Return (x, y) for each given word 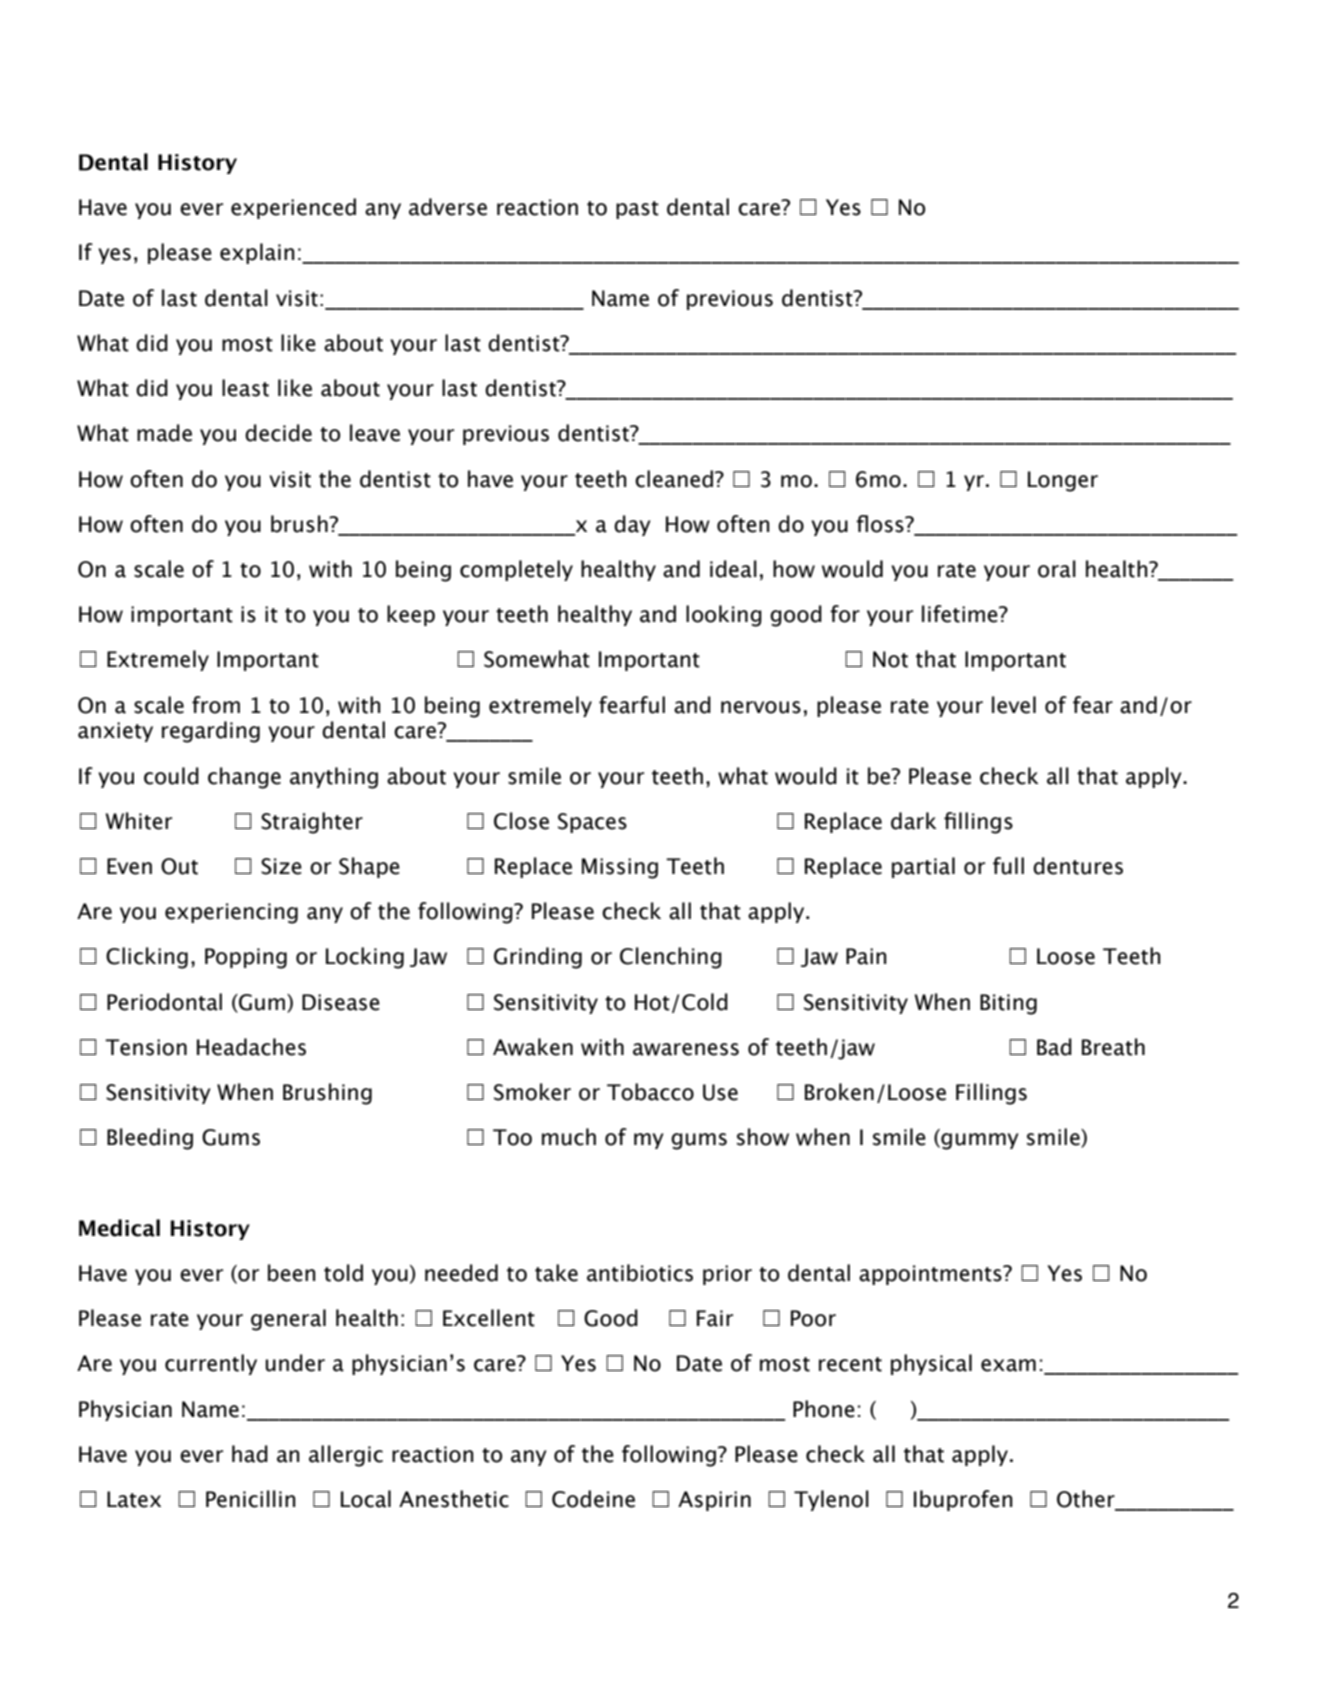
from (216, 705)
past (637, 210)
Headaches (251, 1047)
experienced (293, 208)
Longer (1063, 481)
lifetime (961, 614)
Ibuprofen (963, 1500)
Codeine (593, 1499)
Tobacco (650, 1092)
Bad (1054, 1047)
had (250, 1454)
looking (724, 616)
